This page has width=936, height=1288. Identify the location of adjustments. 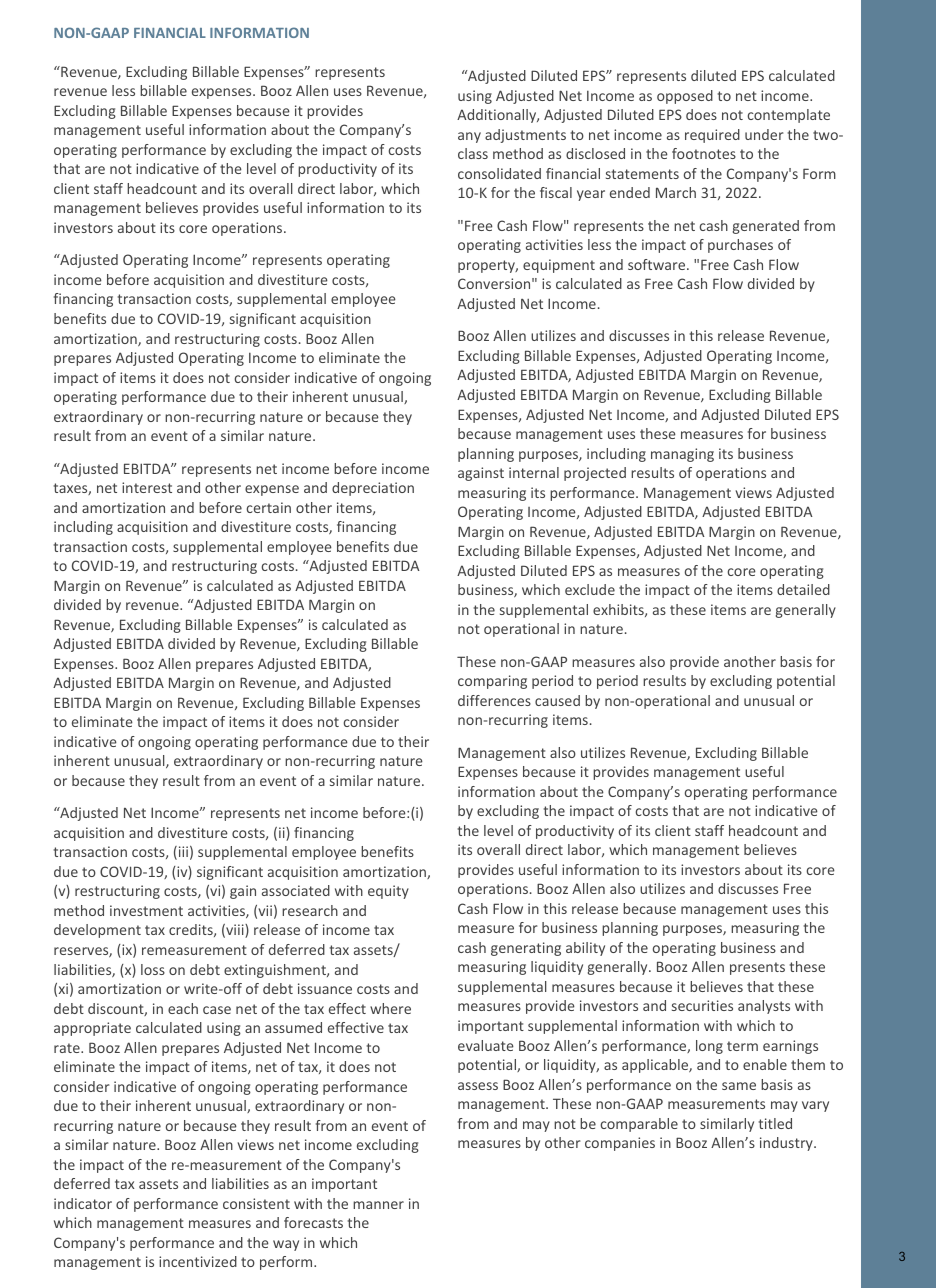
(525, 136).
